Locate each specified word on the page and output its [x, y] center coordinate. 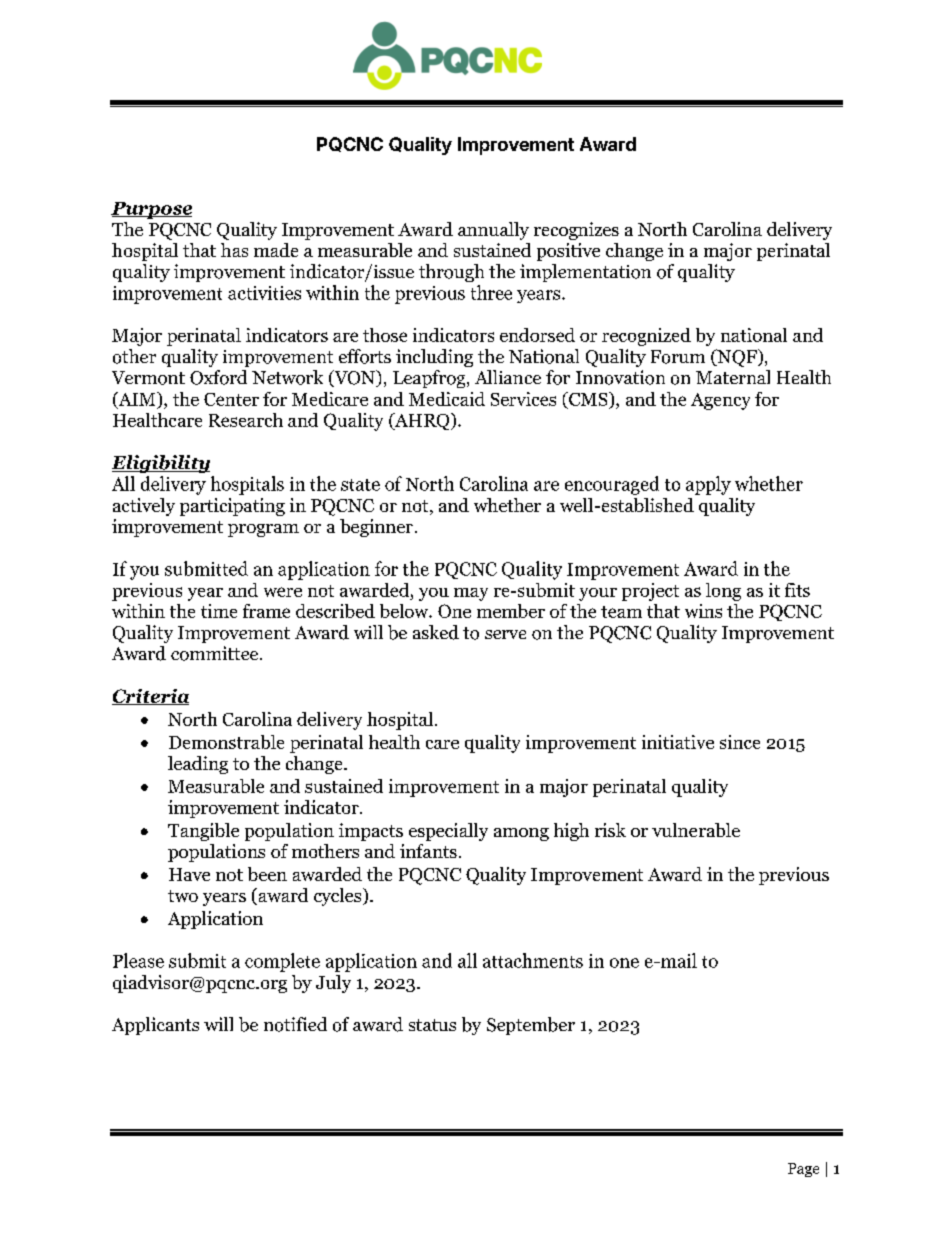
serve [505, 634]
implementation [585, 273]
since [740, 742]
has [234, 250]
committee [216, 653]
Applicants [155, 1026]
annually [493, 231]
